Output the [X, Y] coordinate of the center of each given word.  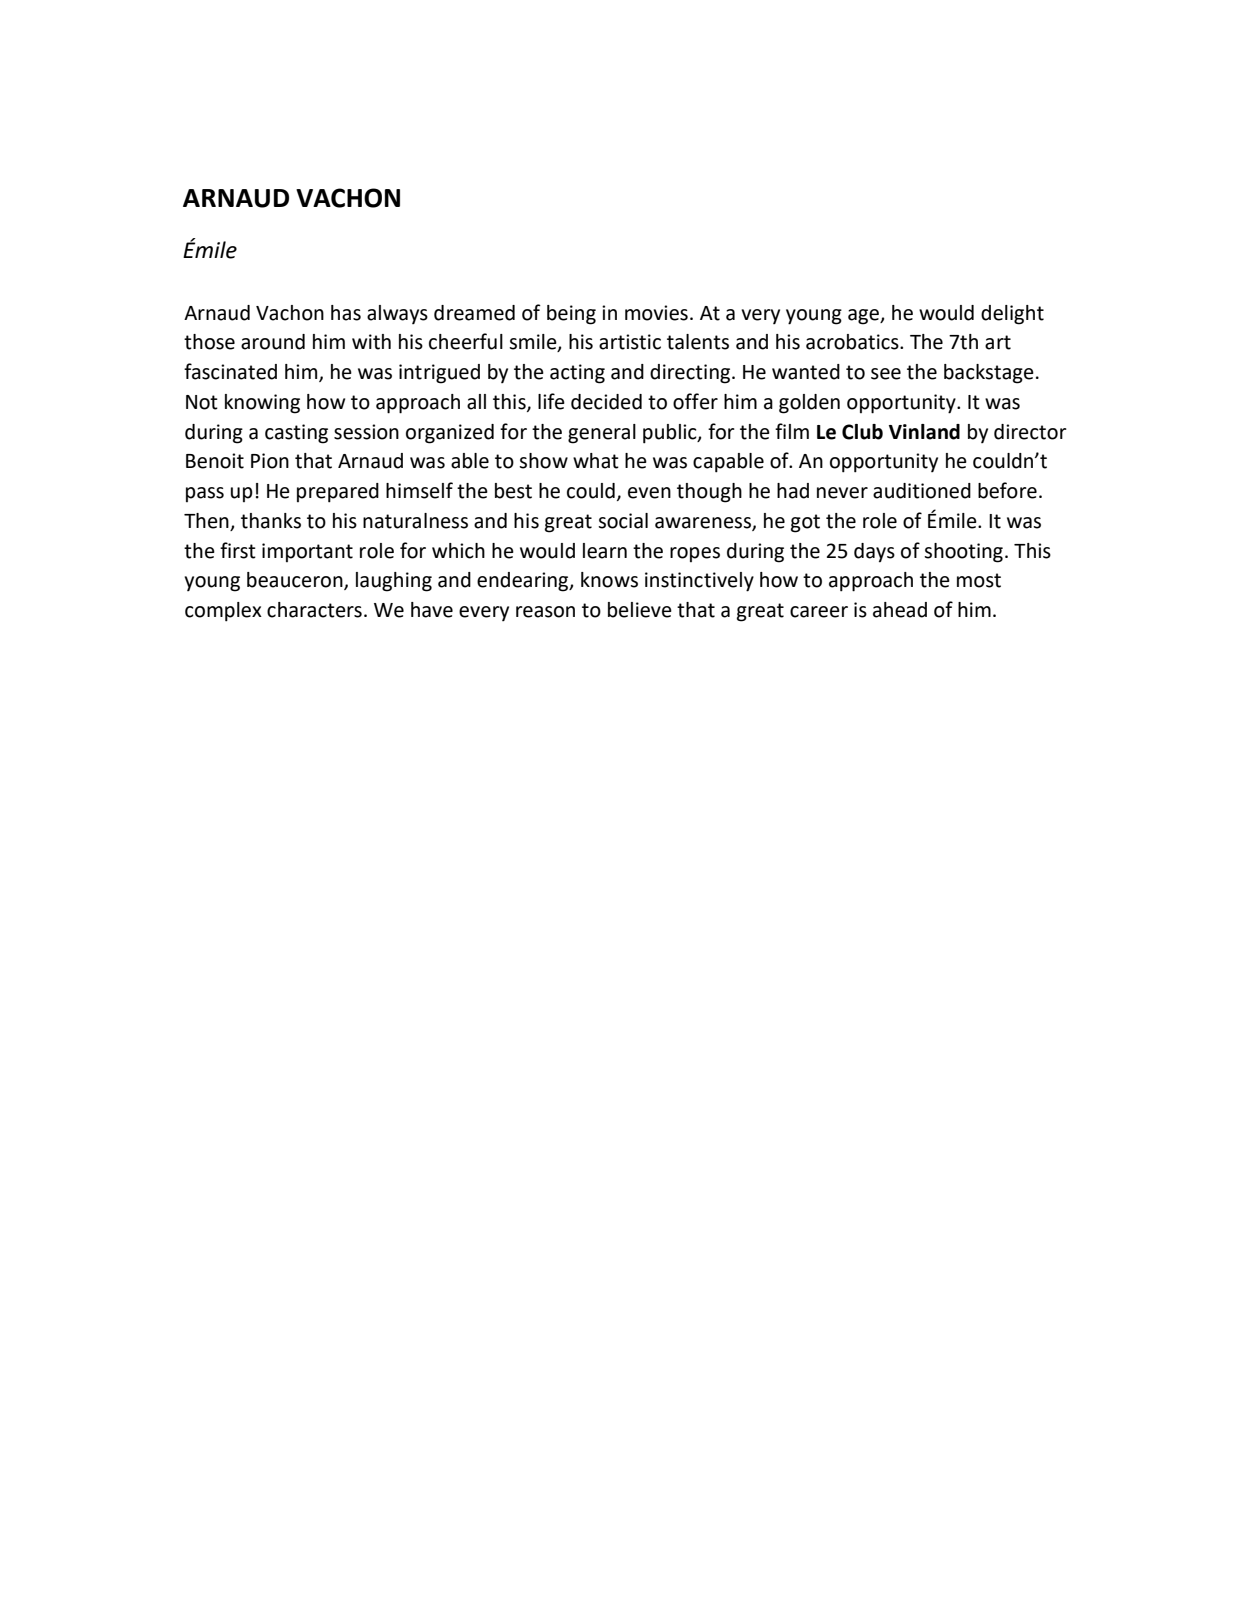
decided [606, 402]
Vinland [924, 432]
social [623, 521]
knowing [262, 404]
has [346, 313]
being [571, 315]
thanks [271, 521]
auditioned [922, 491]
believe [640, 610]
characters [314, 610]
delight [1012, 315]
